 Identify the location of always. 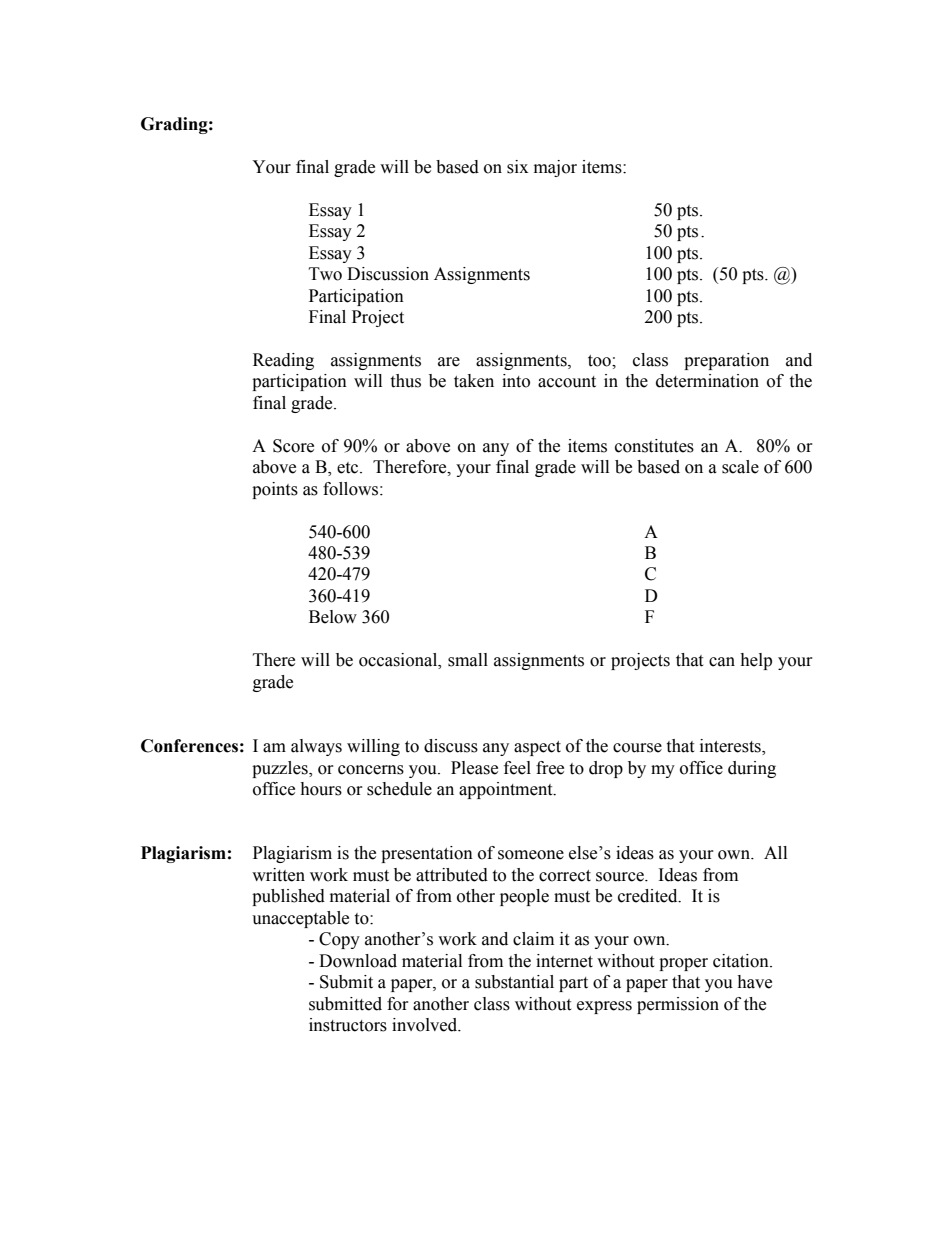
(316, 747).
